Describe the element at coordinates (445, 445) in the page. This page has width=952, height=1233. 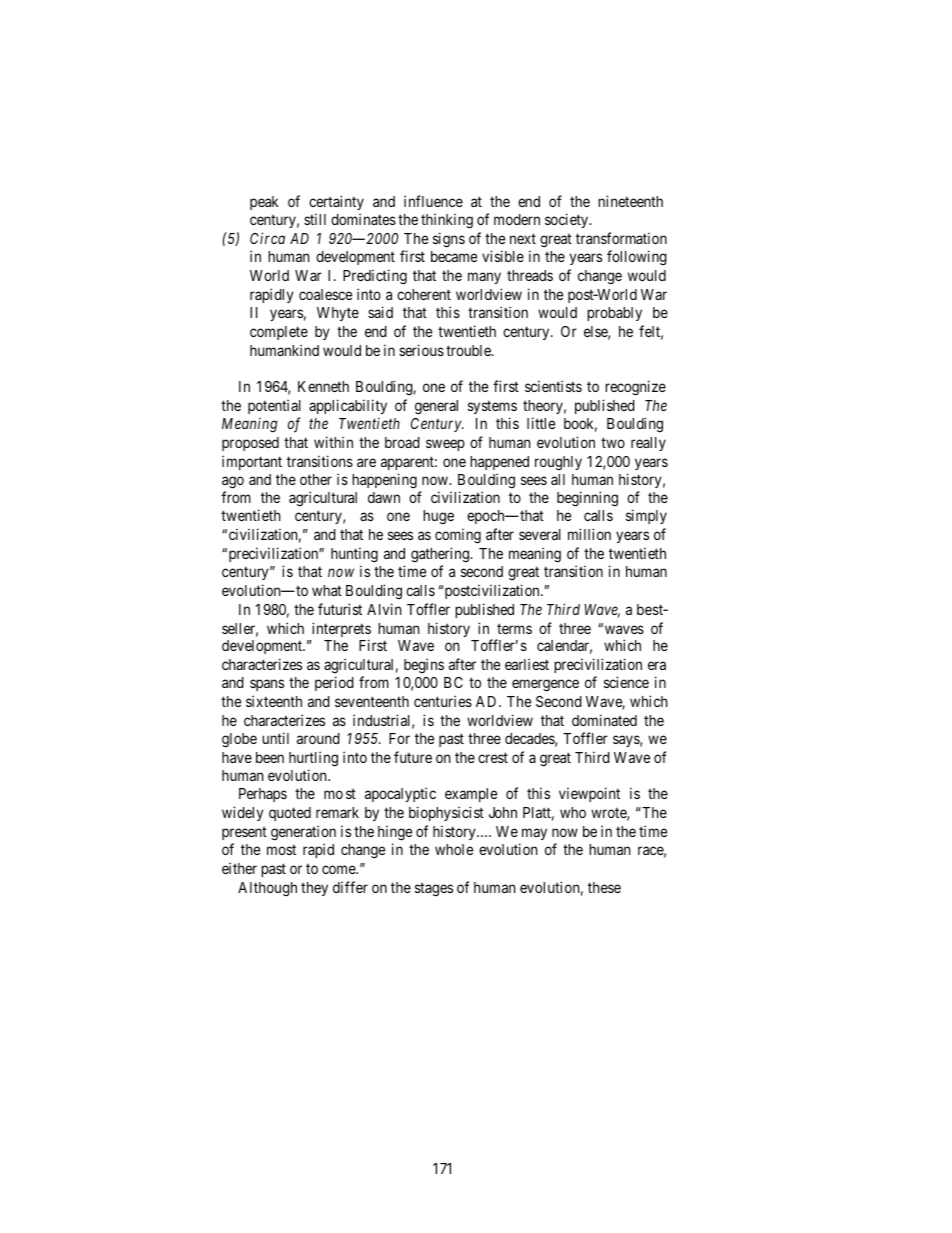
I see `sweep` at that location.
